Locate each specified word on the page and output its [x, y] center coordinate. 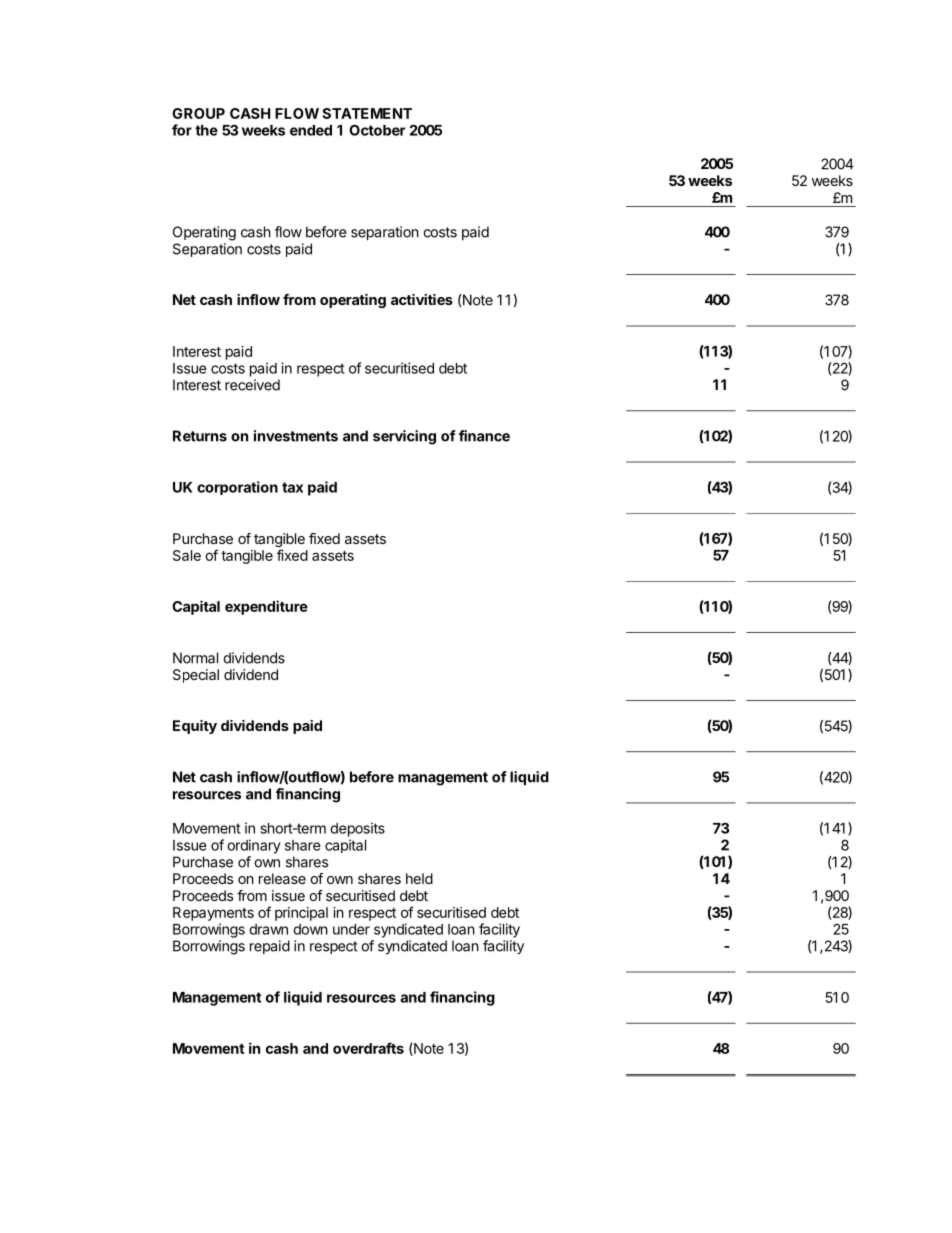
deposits [357, 829]
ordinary [254, 846]
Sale [187, 555]
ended [311, 130]
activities [422, 299]
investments [296, 436]
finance [484, 436]
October [377, 130]
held [419, 878]
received [252, 385]
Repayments [213, 914]
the [206, 130]
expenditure [266, 607]
